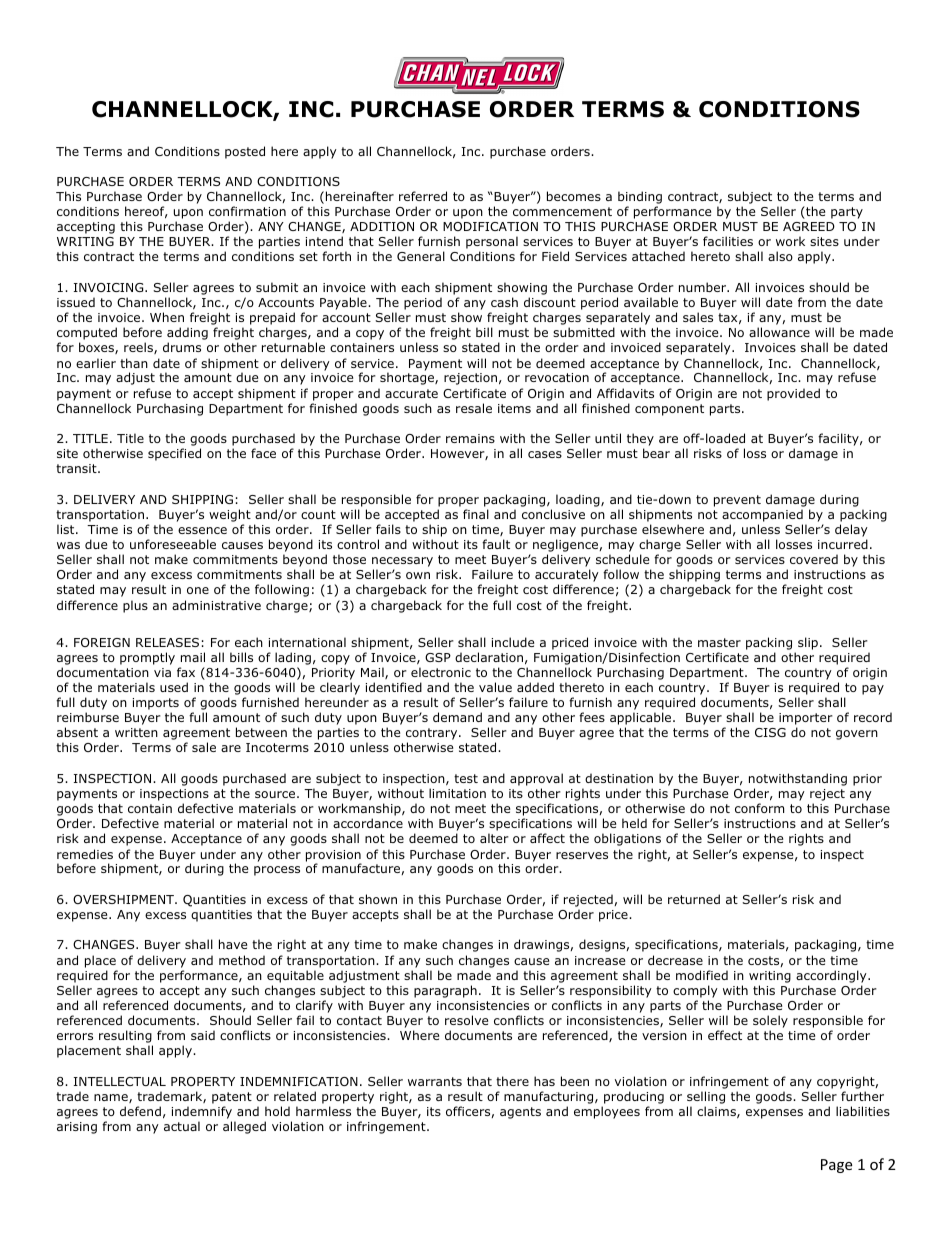 The height and width of the image is (1233, 952). What do you see at coordinates (245, 152) in the image?
I see `posted` at bounding box center [245, 152].
